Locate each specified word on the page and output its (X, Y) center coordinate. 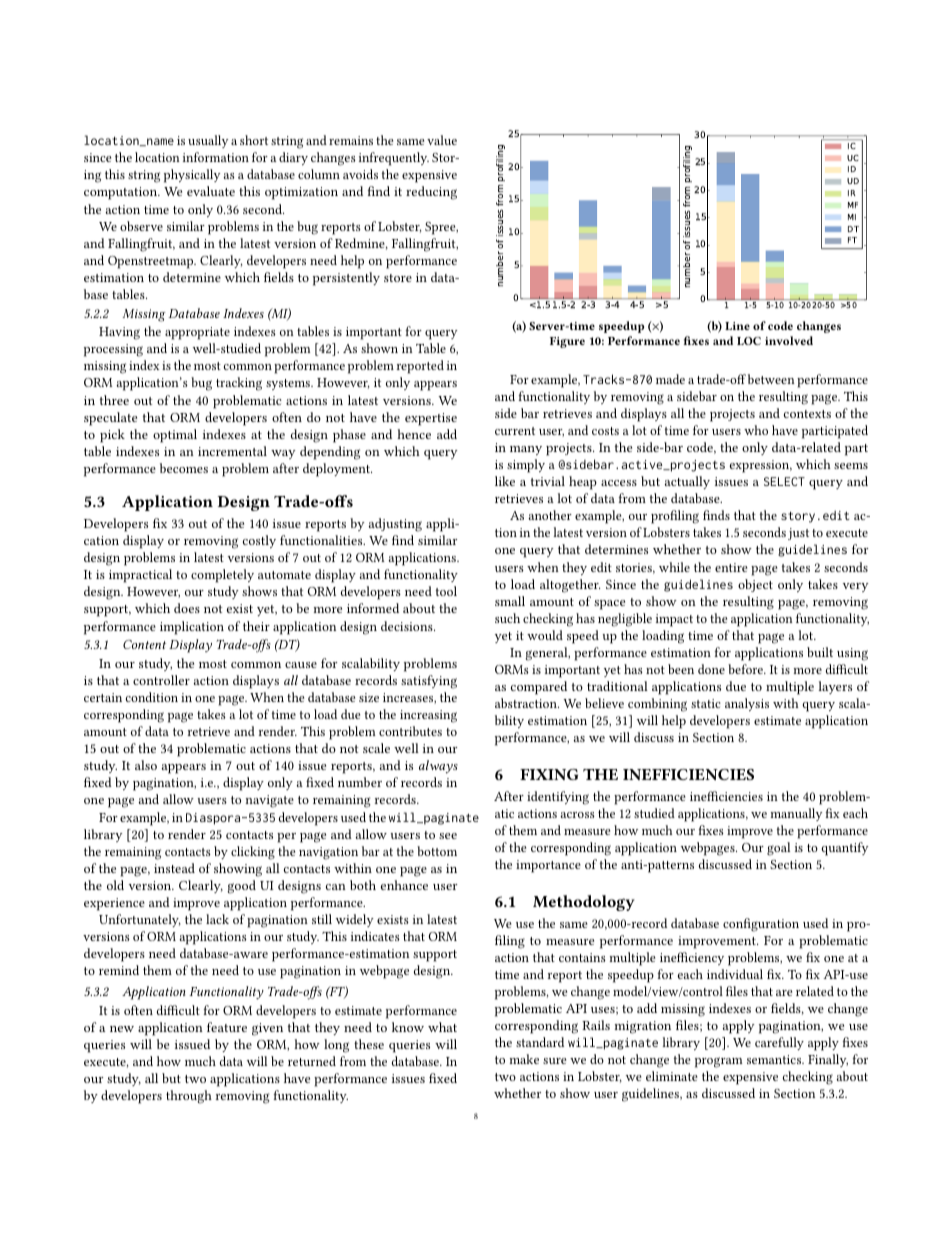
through (189, 1097)
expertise (431, 419)
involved (789, 340)
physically (192, 176)
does (187, 608)
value (442, 140)
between (771, 379)
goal (778, 849)
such (507, 618)
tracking (239, 384)
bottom (437, 851)
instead (174, 868)
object (755, 585)
